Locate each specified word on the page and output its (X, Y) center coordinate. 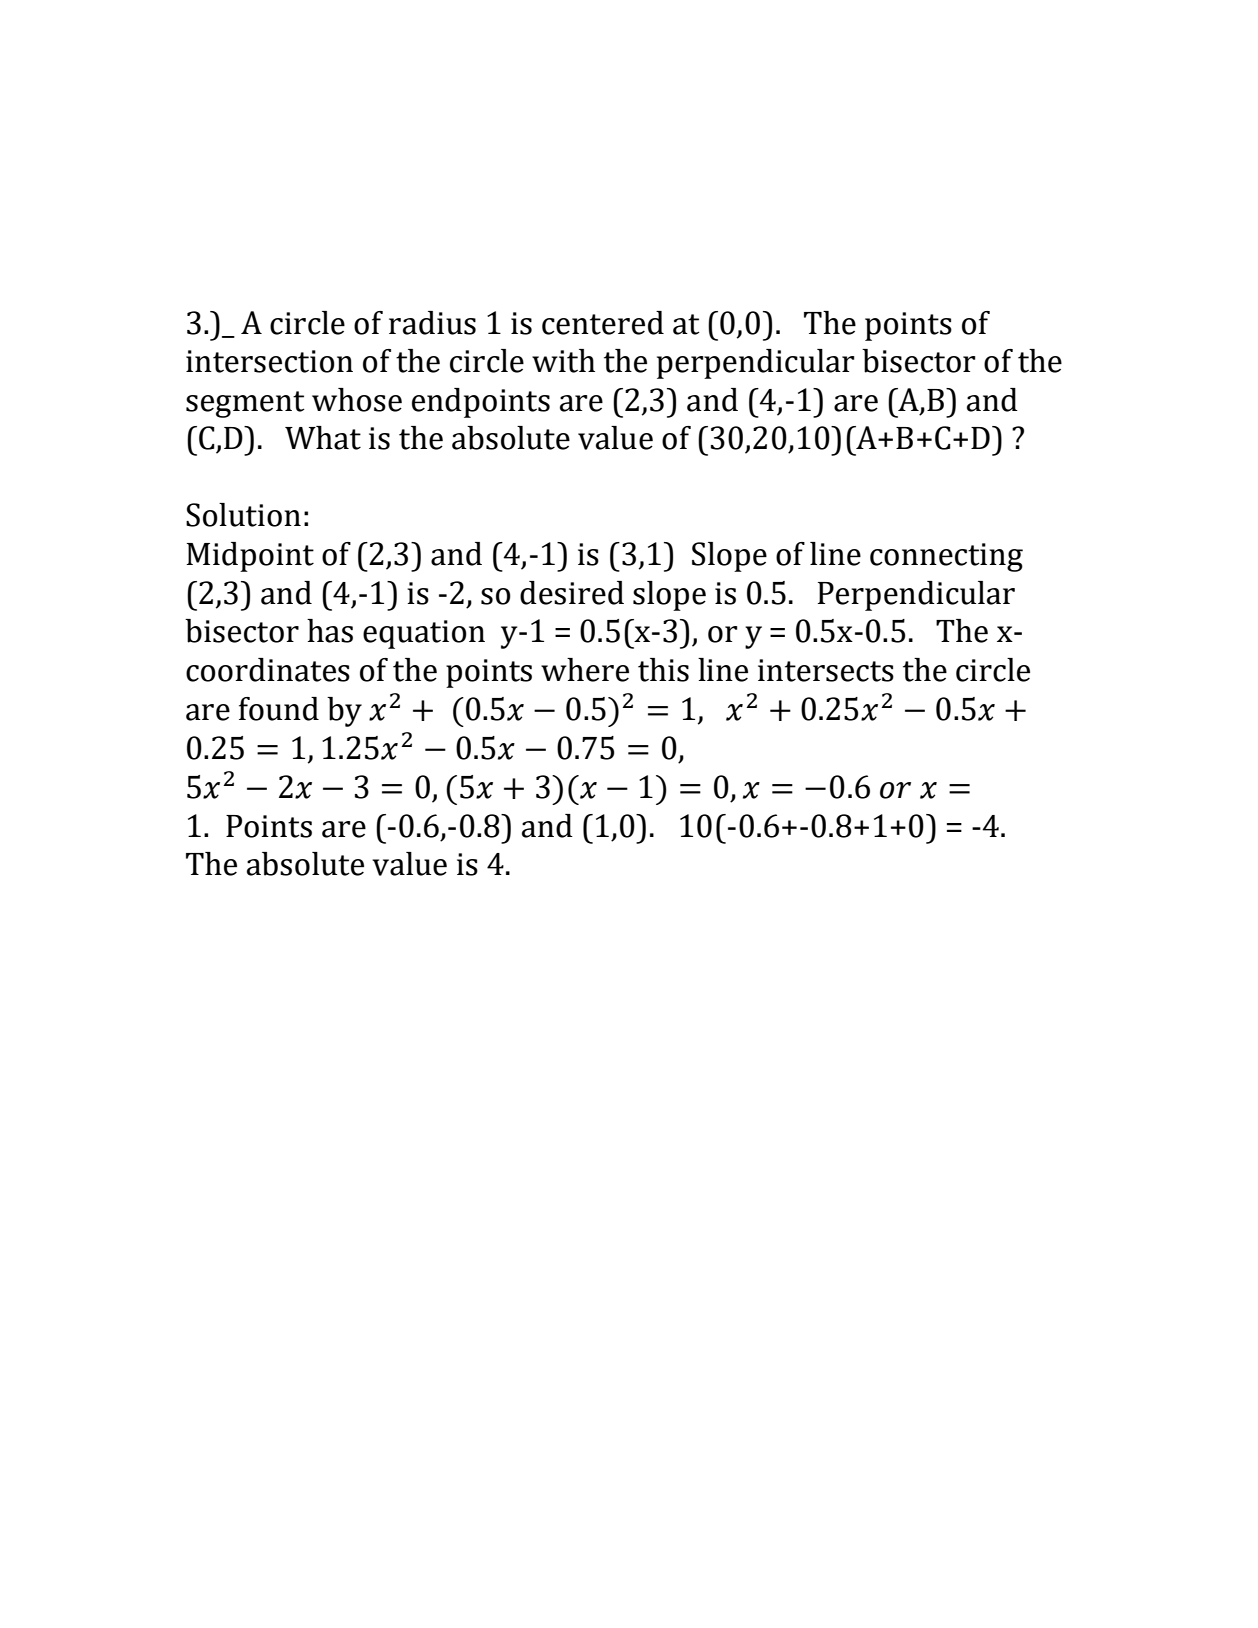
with (563, 361)
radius (432, 323)
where (585, 670)
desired (572, 593)
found (279, 709)
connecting (946, 557)
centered (603, 323)
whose (357, 400)
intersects (826, 670)
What (323, 438)
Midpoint (250, 557)
